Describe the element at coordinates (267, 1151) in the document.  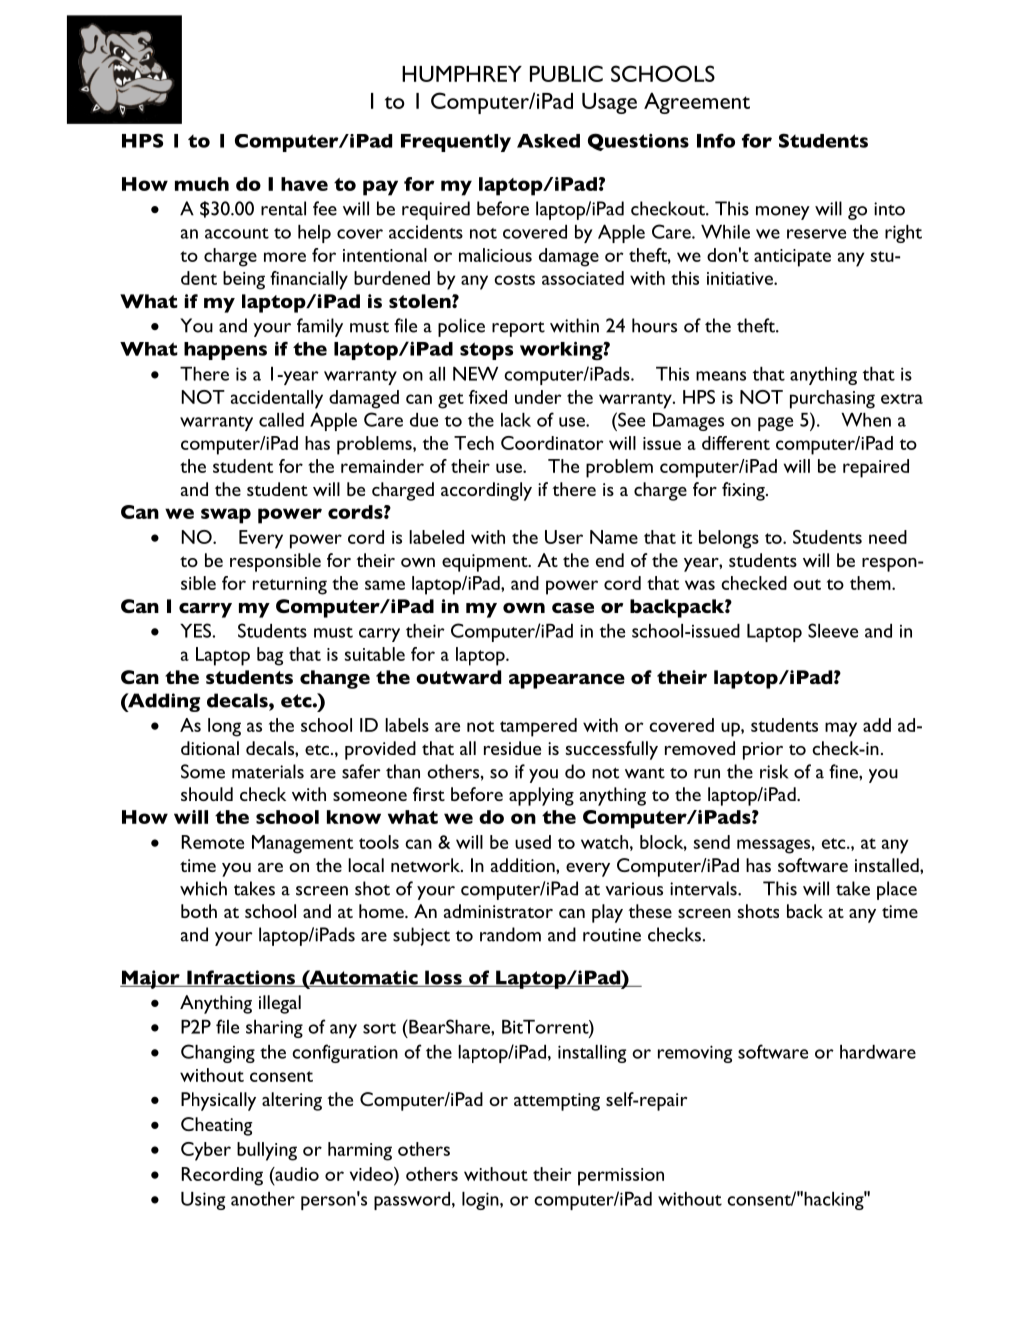
I see `bullying` at that location.
